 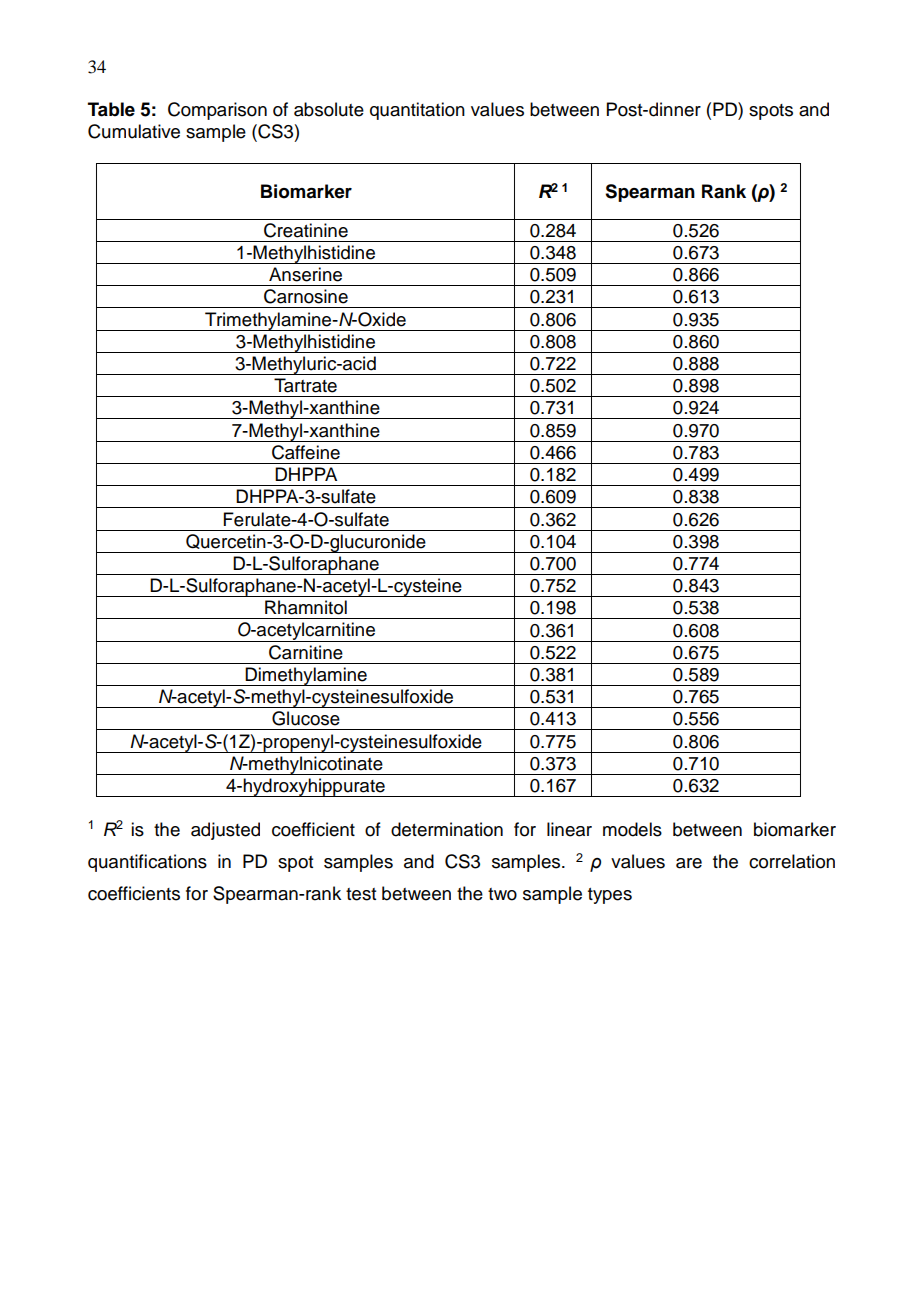 What do you see at coordinates (225, 831) in the image?
I see `adjusted` at bounding box center [225, 831].
